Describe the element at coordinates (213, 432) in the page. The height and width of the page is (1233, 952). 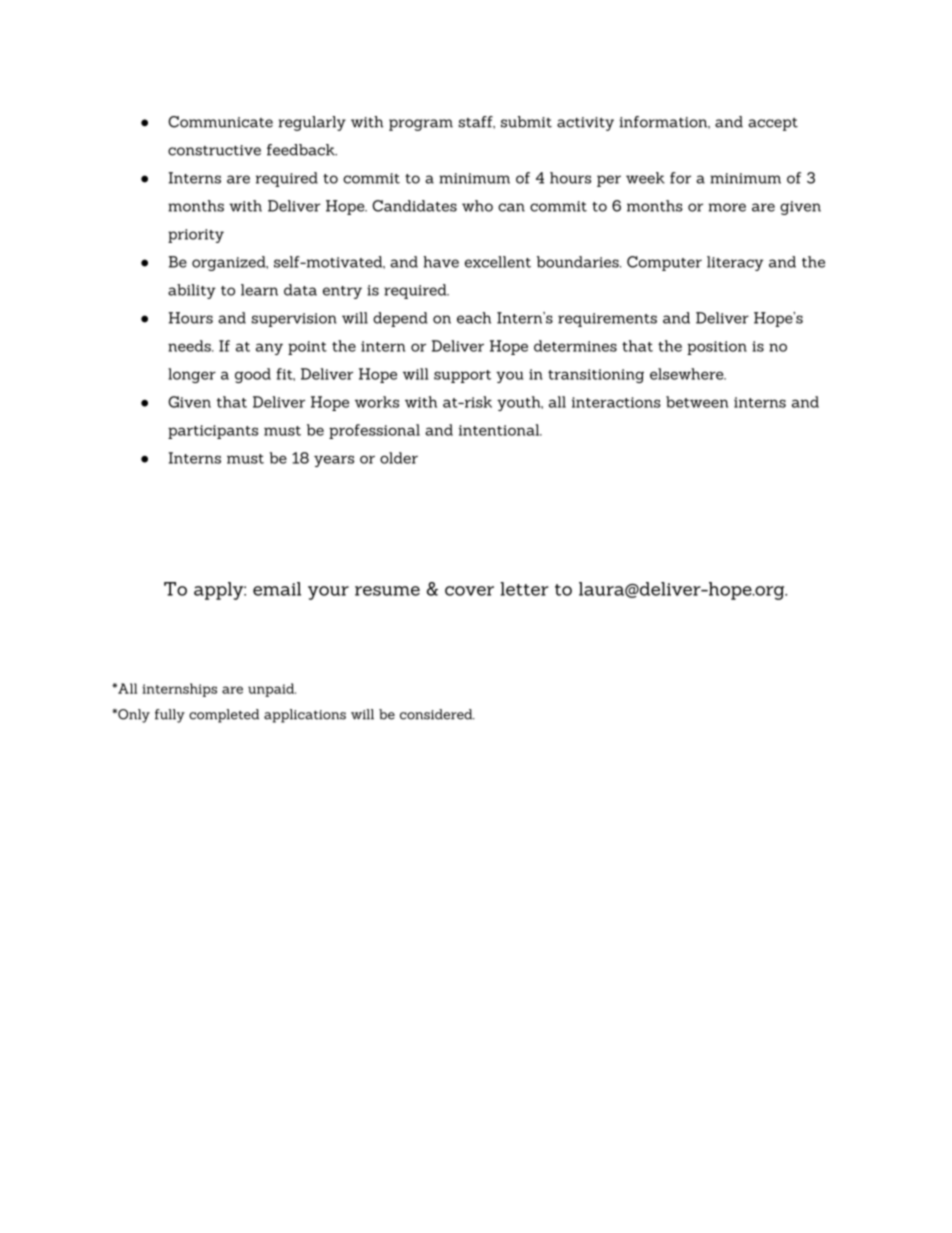
I see `participants` at that location.
